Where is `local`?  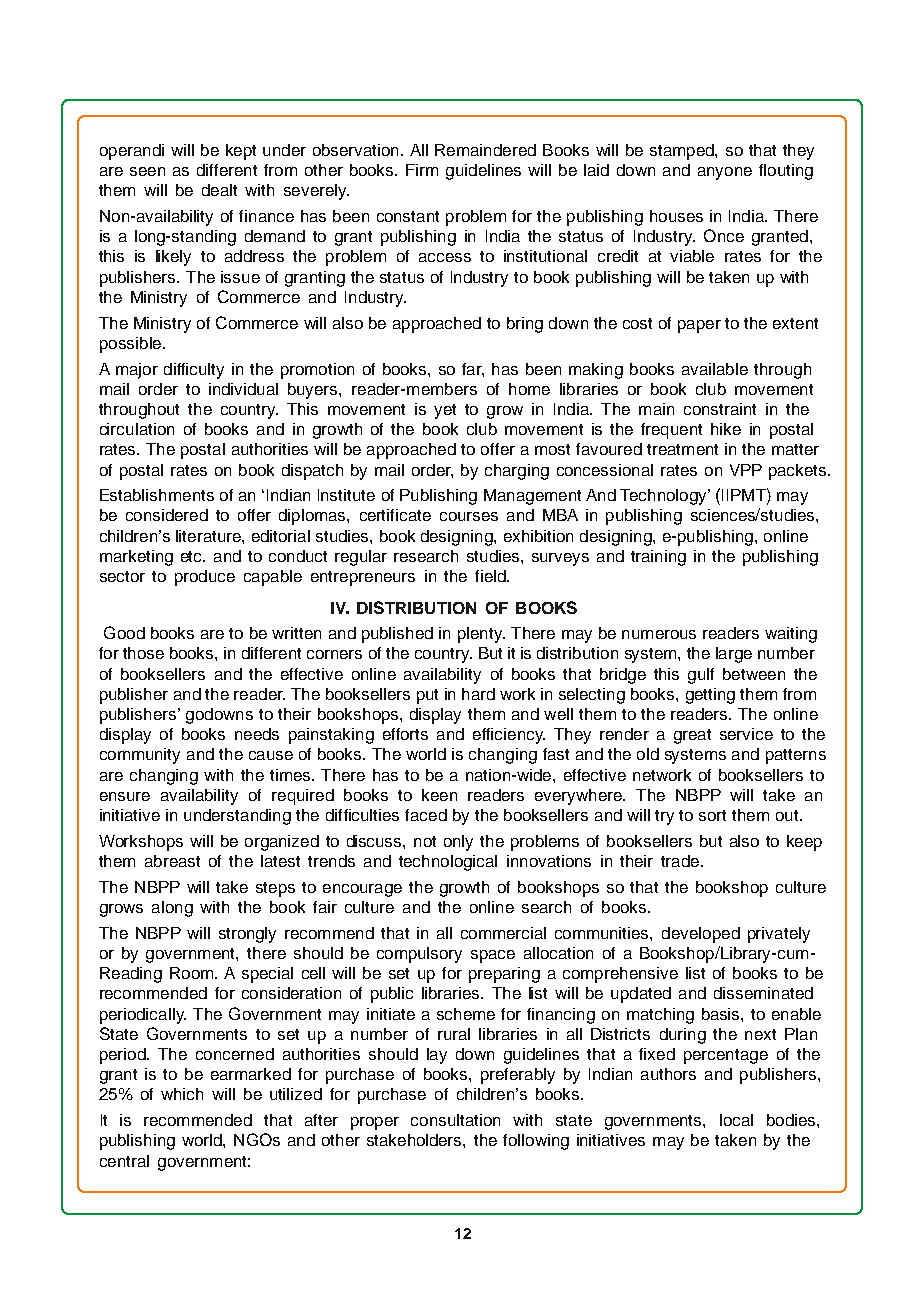 local is located at coordinates (736, 1120).
